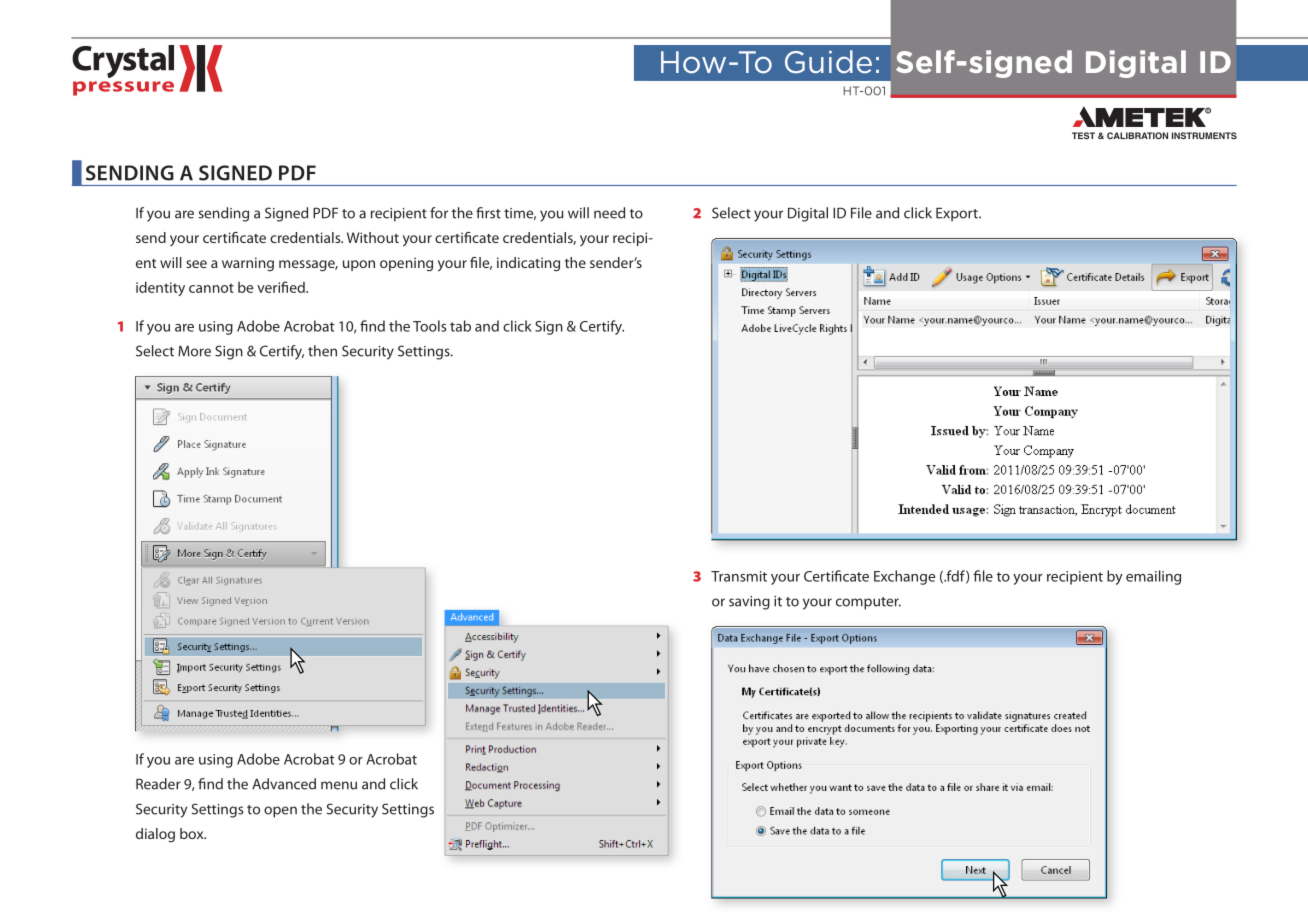 Image resolution: width=1308 pixels, height=924 pixels. I want to click on for, so click(439, 213).
